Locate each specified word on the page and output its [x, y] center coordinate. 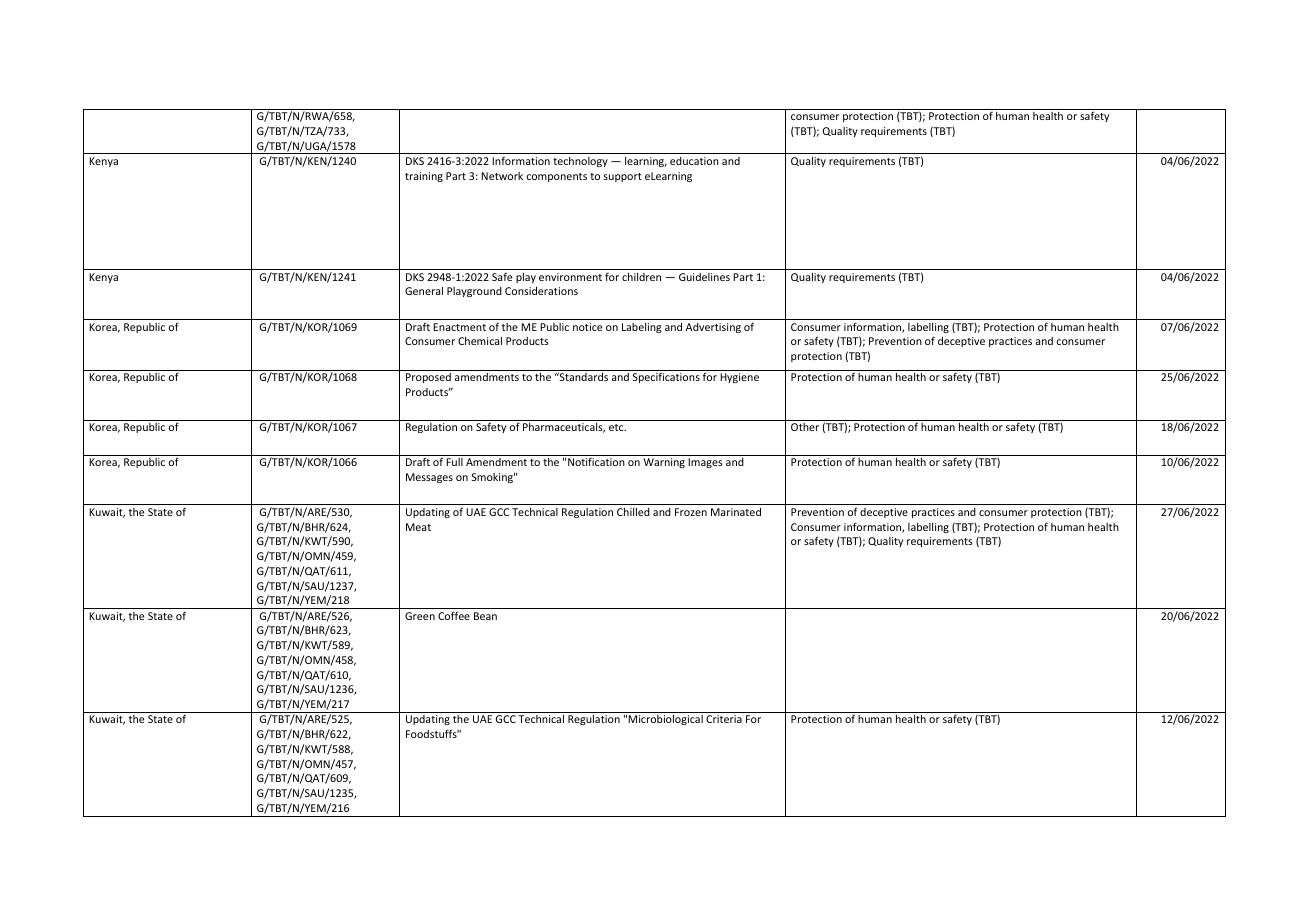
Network [502, 176]
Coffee [454, 615]
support [623, 177]
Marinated [736, 512]
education [694, 161]
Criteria [724, 719]
